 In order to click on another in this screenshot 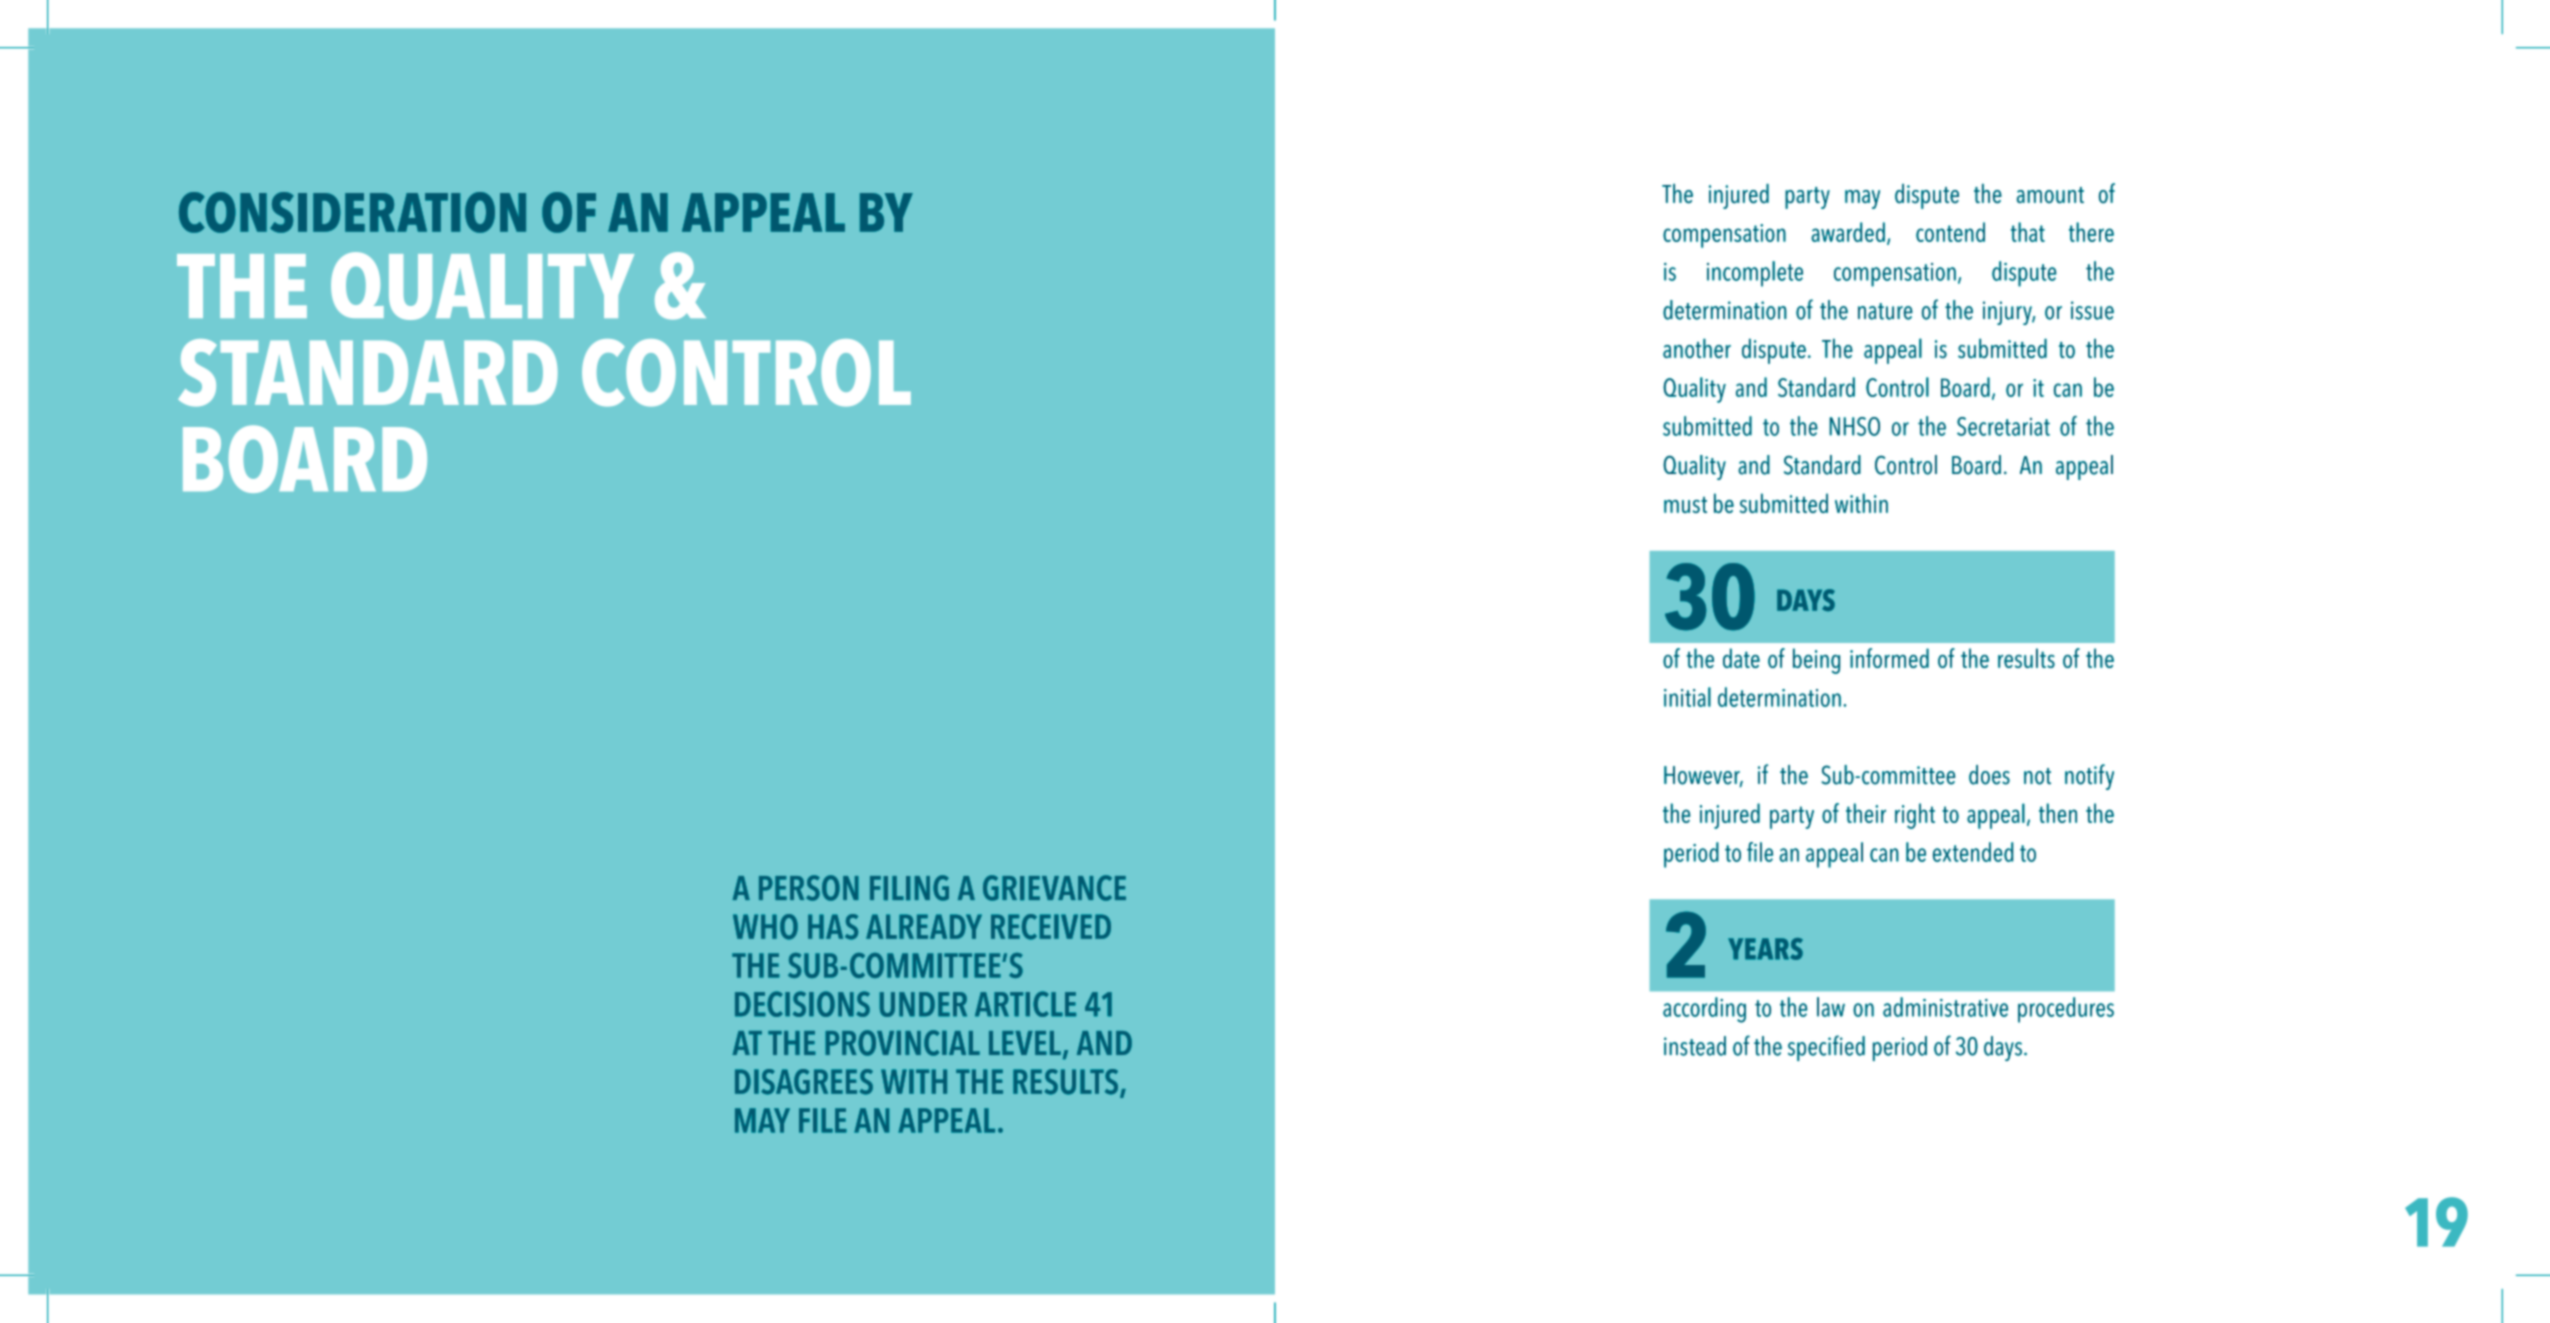, I will do `click(1697, 348)`.
